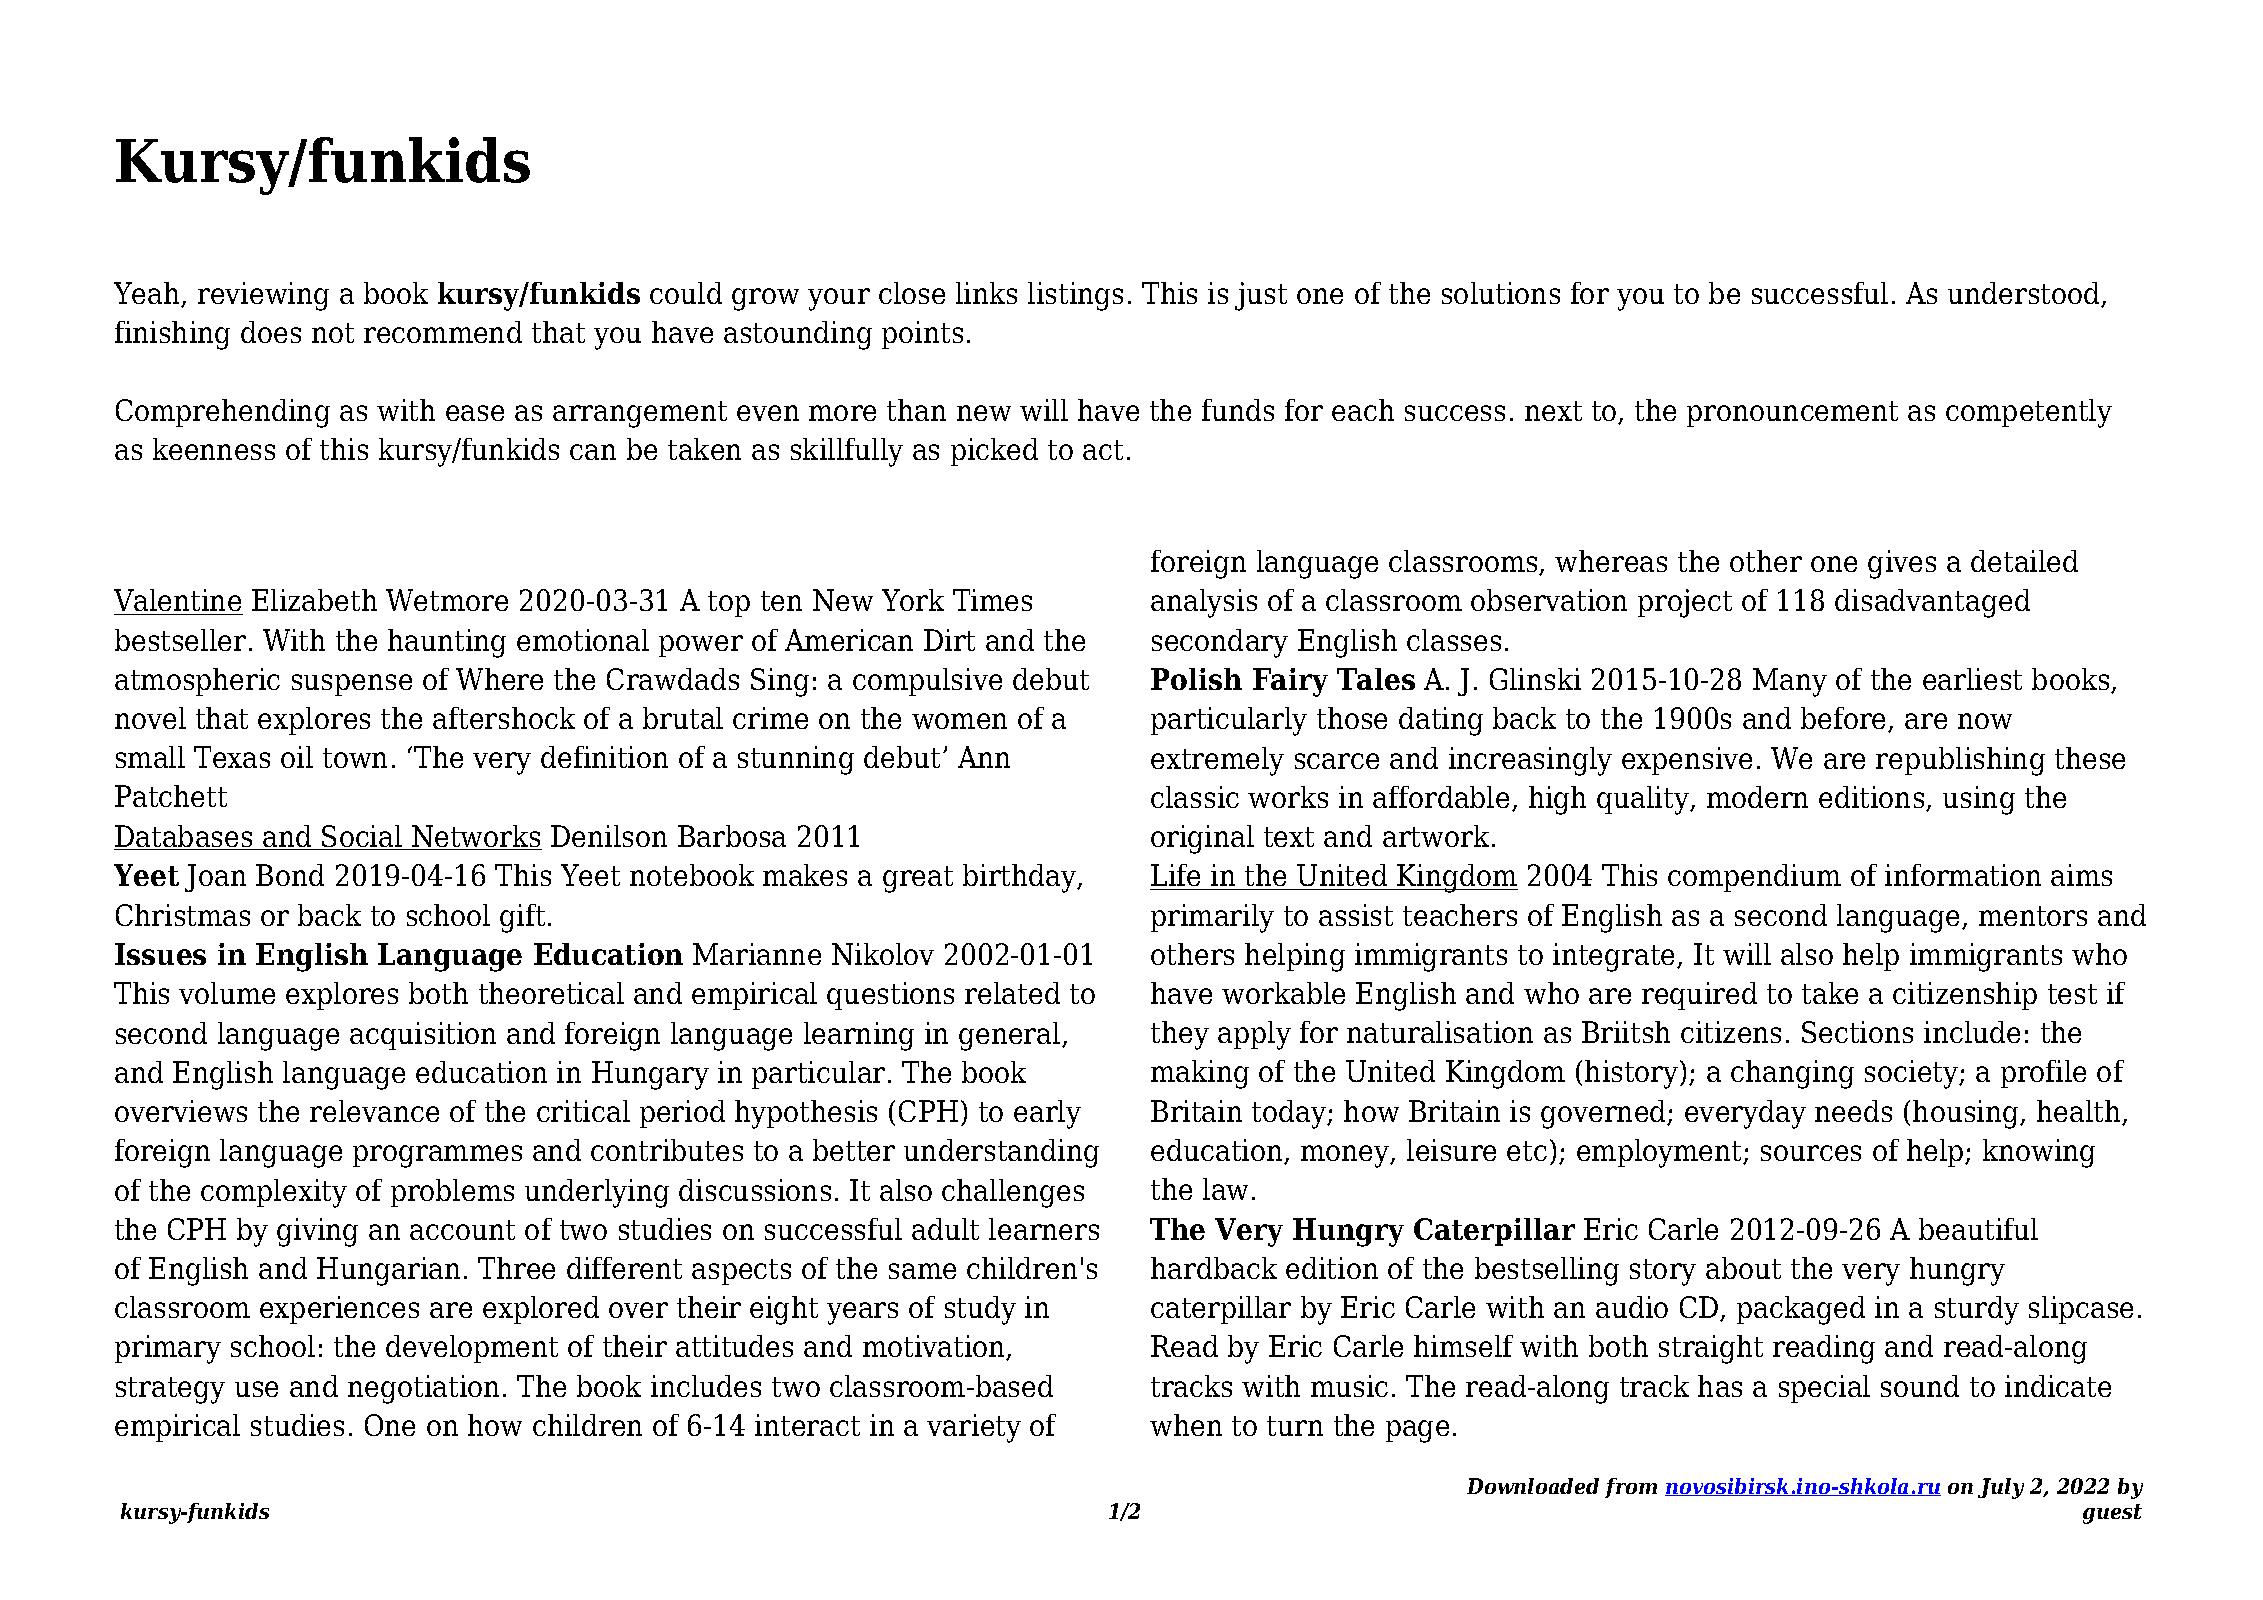  What do you see at coordinates (423, 1036) in the document?
I see `acquisition` at bounding box center [423, 1036].
